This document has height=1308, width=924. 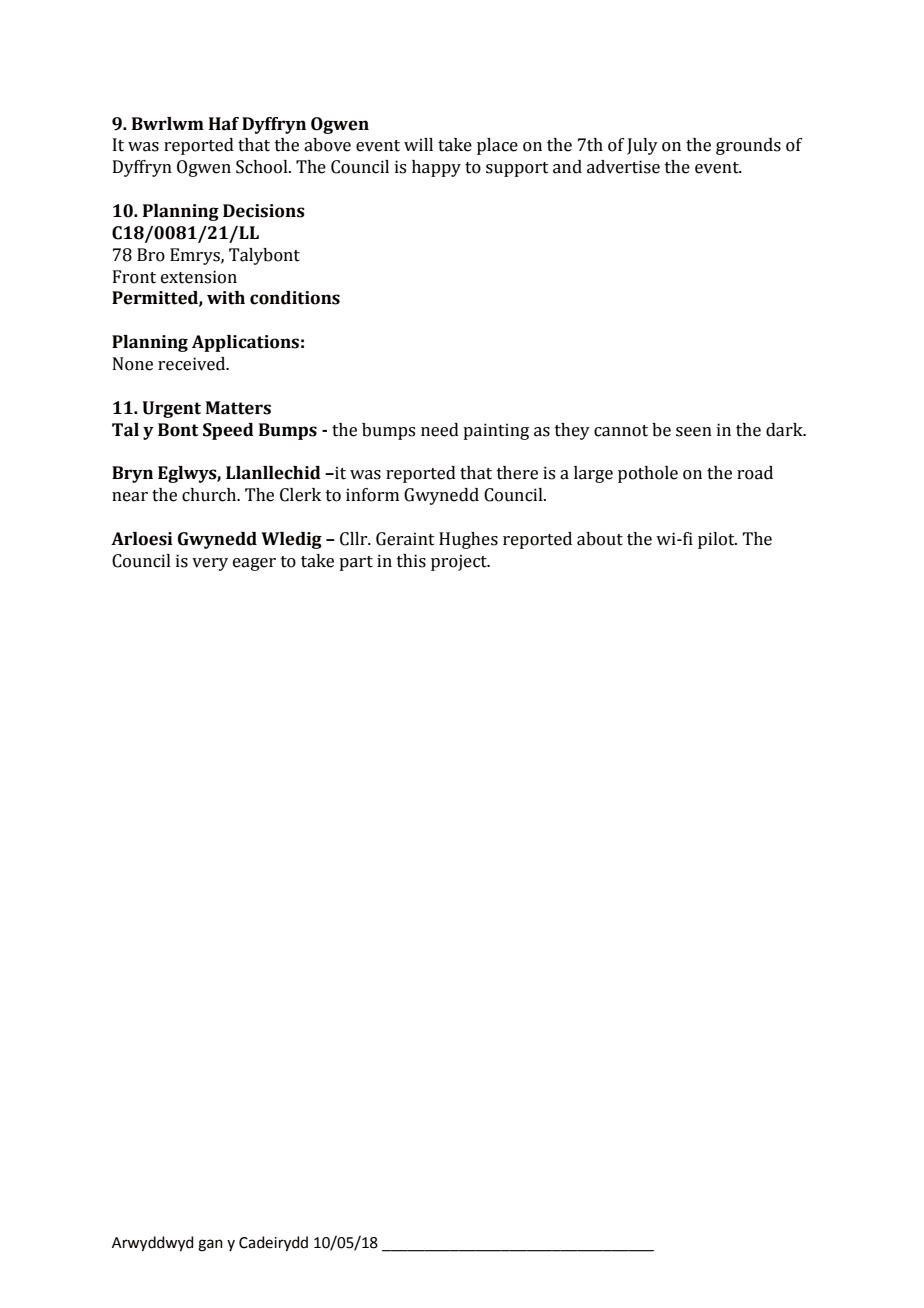 What do you see at coordinates (717, 540) in the document?
I see `pilot` at bounding box center [717, 540].
